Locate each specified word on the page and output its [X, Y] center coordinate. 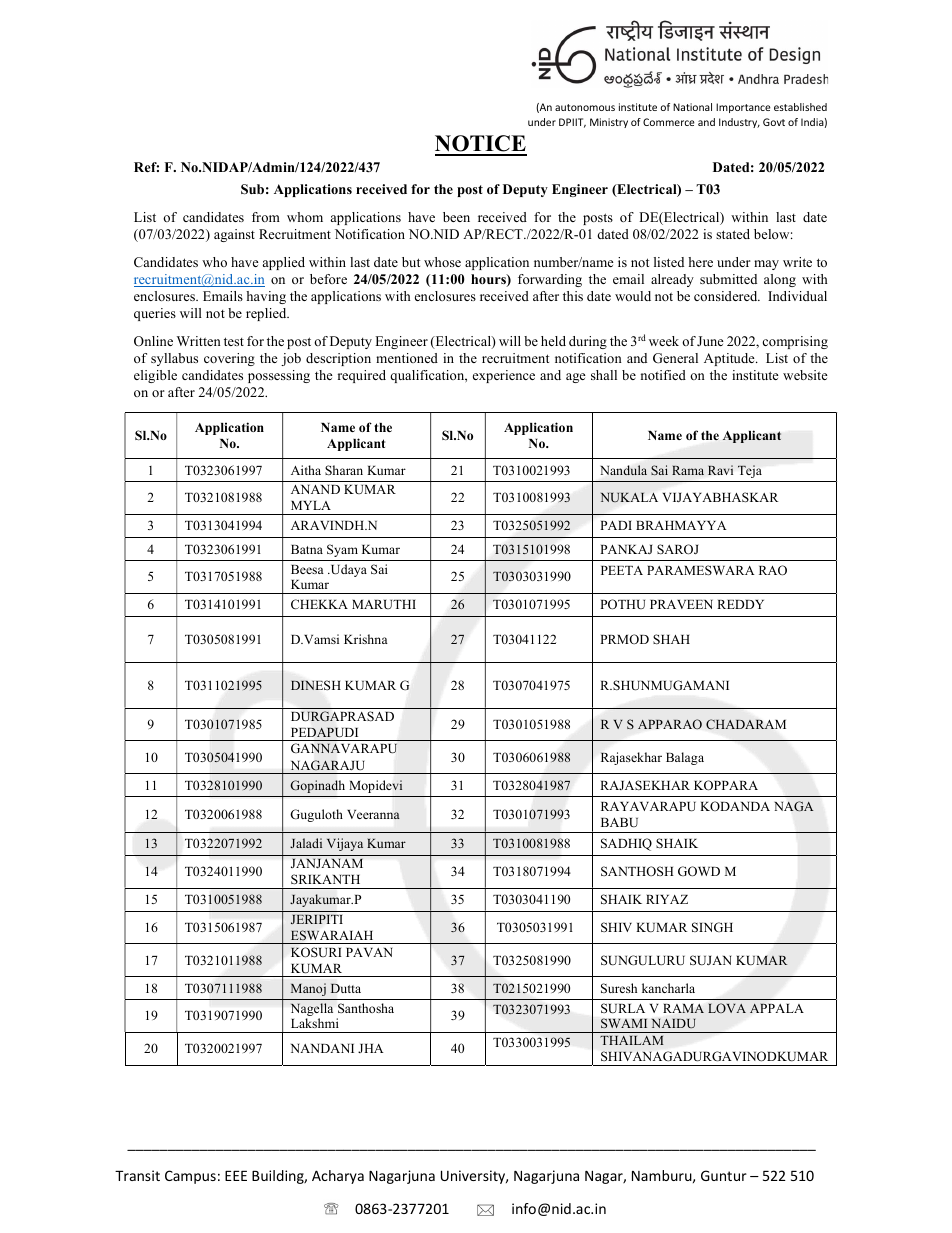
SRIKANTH [325, 879]
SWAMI [624, 1023]
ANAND [315, 489]
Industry [739, 123]
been [456, 217]
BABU [619, 822]
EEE [236, 1176]
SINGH [712, 927]
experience [504, 376]
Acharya [338, 1177]
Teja [750, 471]
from [266, 217]
